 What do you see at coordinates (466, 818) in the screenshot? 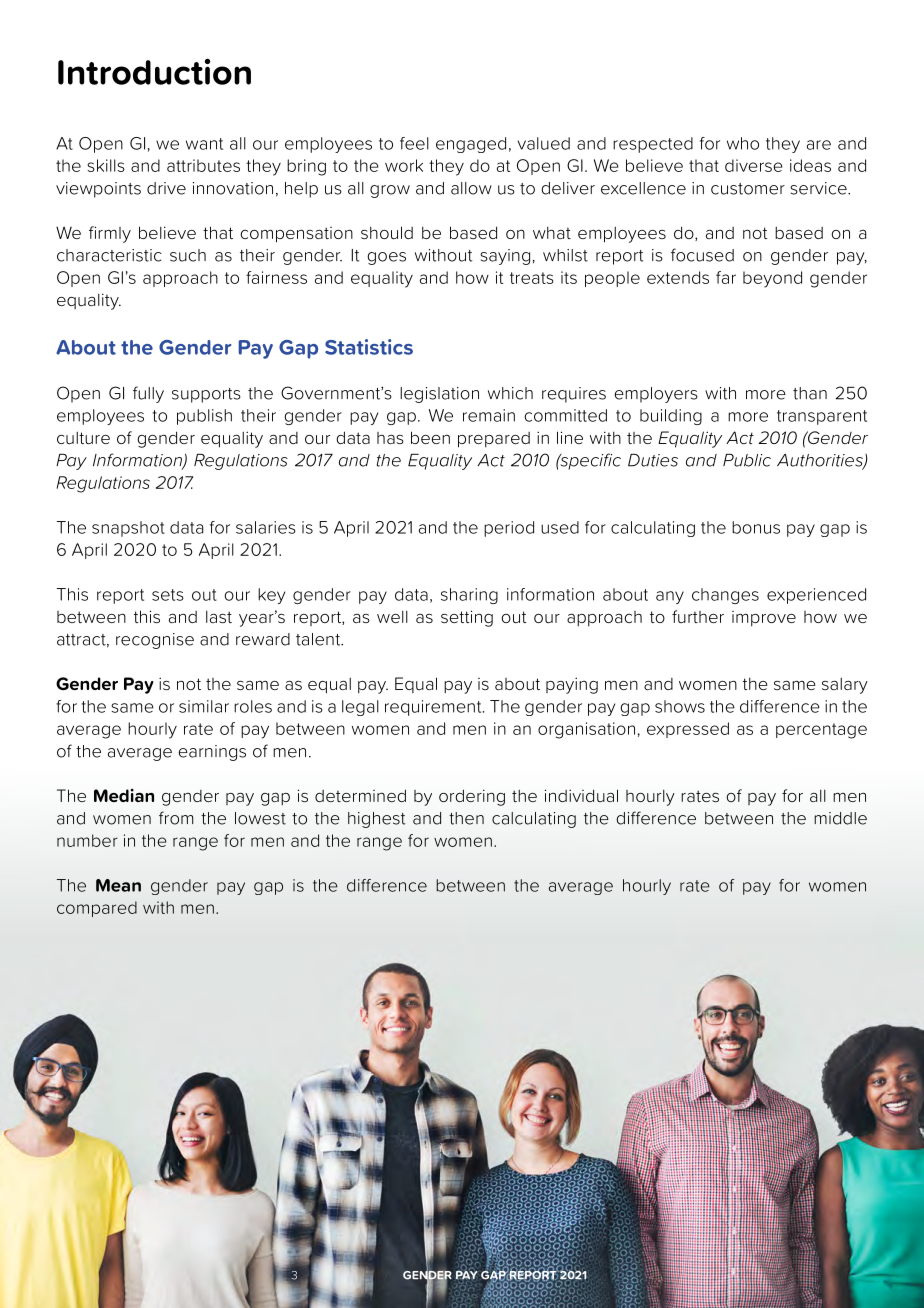
I see `then` at bounding box center [466, 818].
